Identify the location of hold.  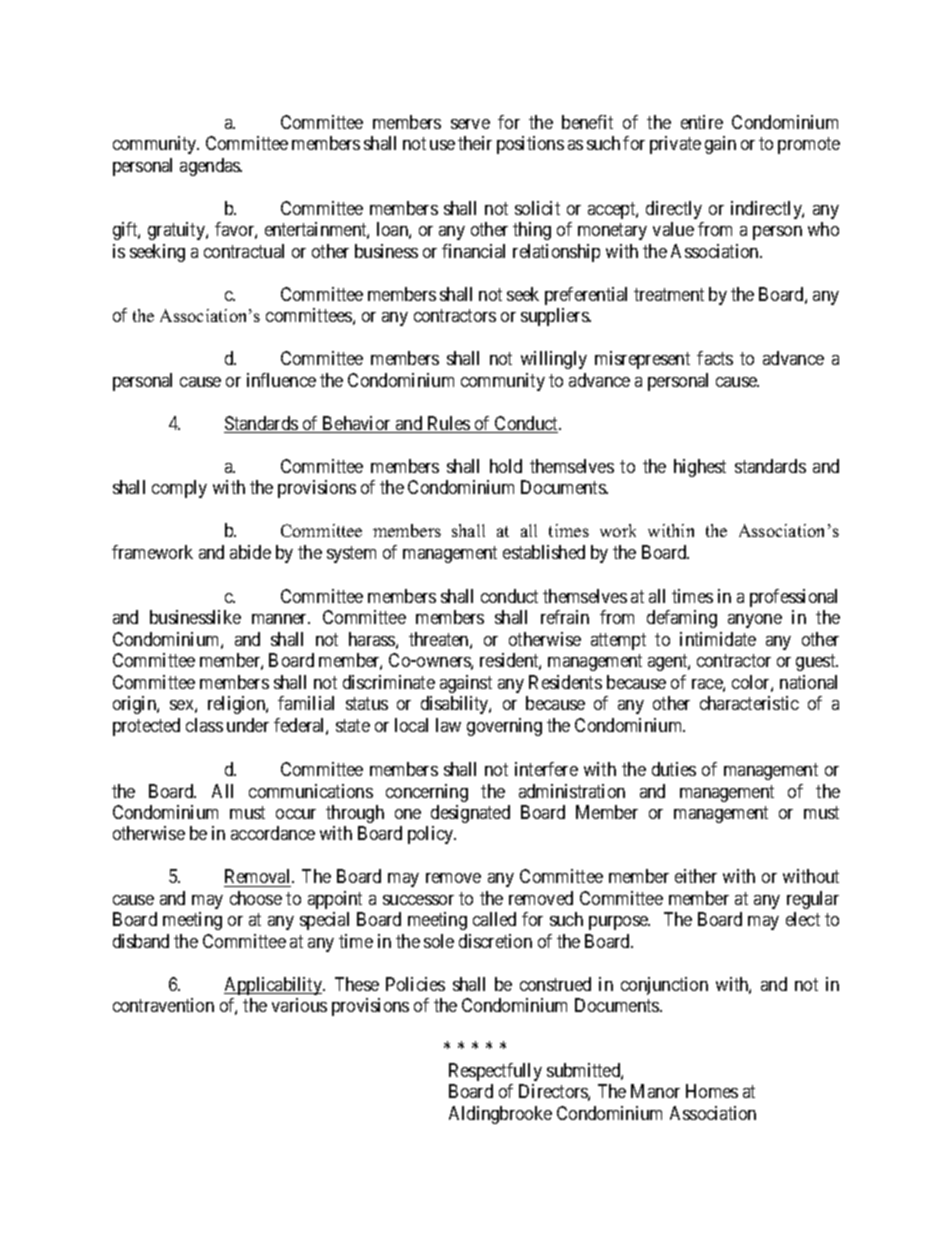
(506, 466).
